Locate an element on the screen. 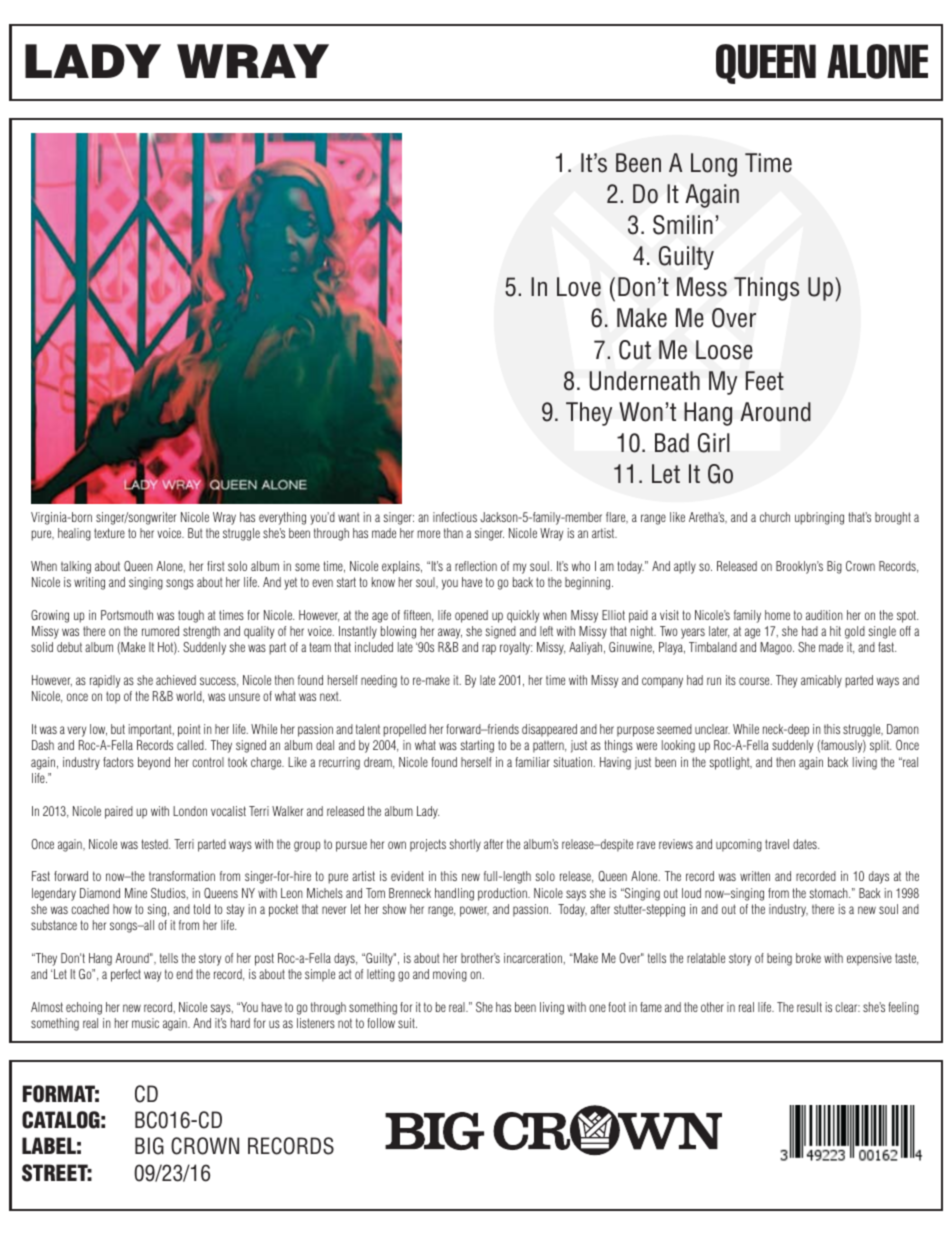 The image size is (952, 1233). texture is located at coordinates (109, 533).
